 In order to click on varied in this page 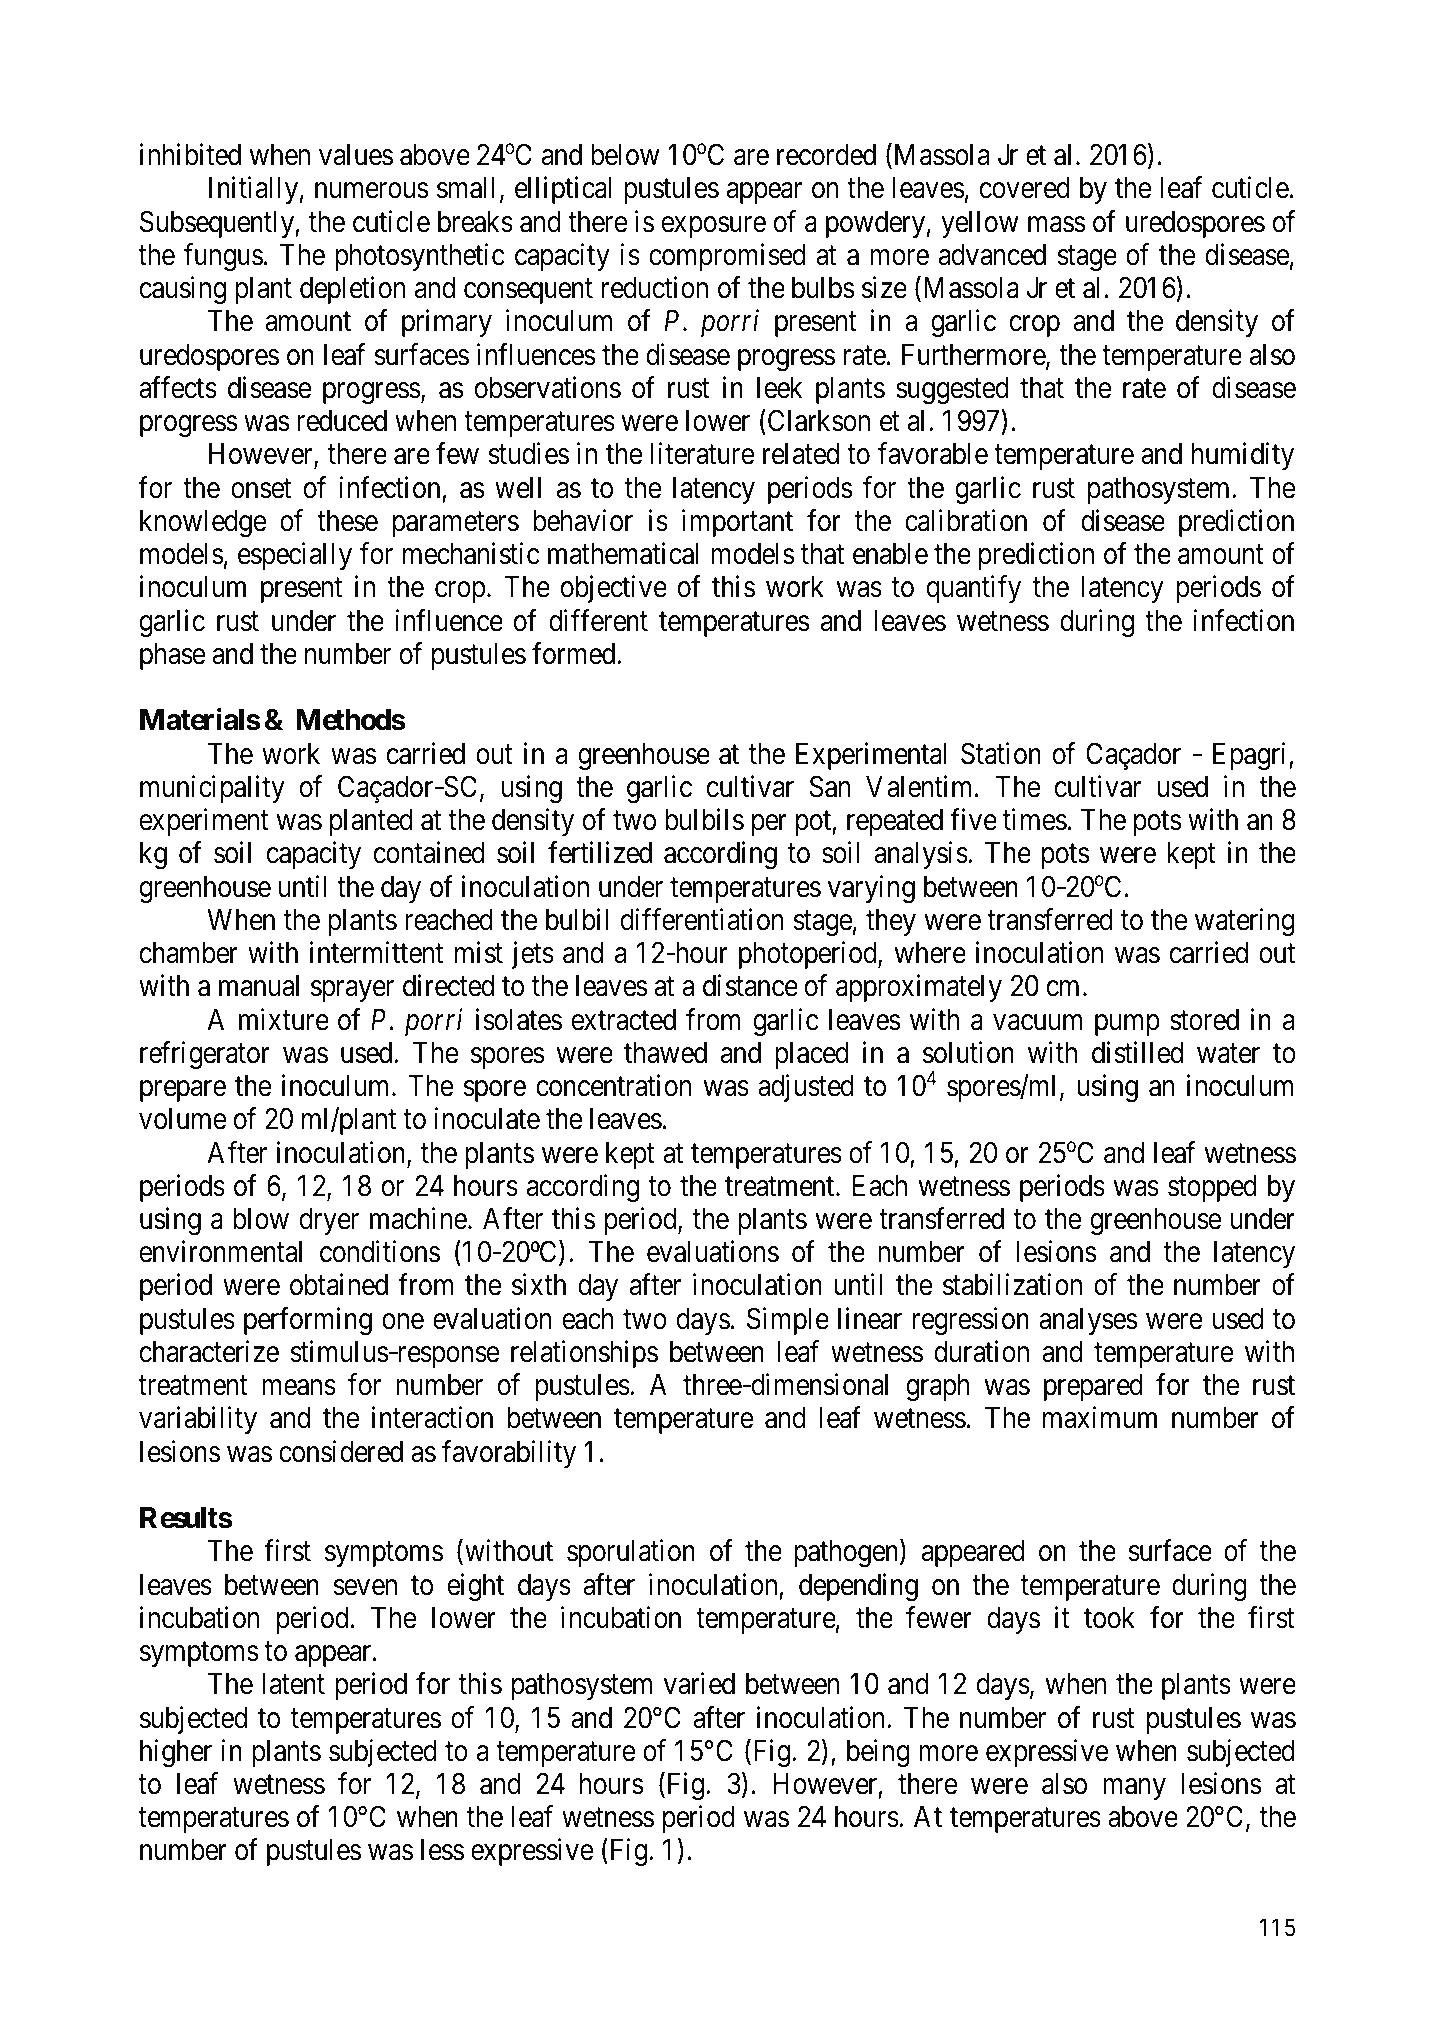, I will do `click(699, 1684)`.
